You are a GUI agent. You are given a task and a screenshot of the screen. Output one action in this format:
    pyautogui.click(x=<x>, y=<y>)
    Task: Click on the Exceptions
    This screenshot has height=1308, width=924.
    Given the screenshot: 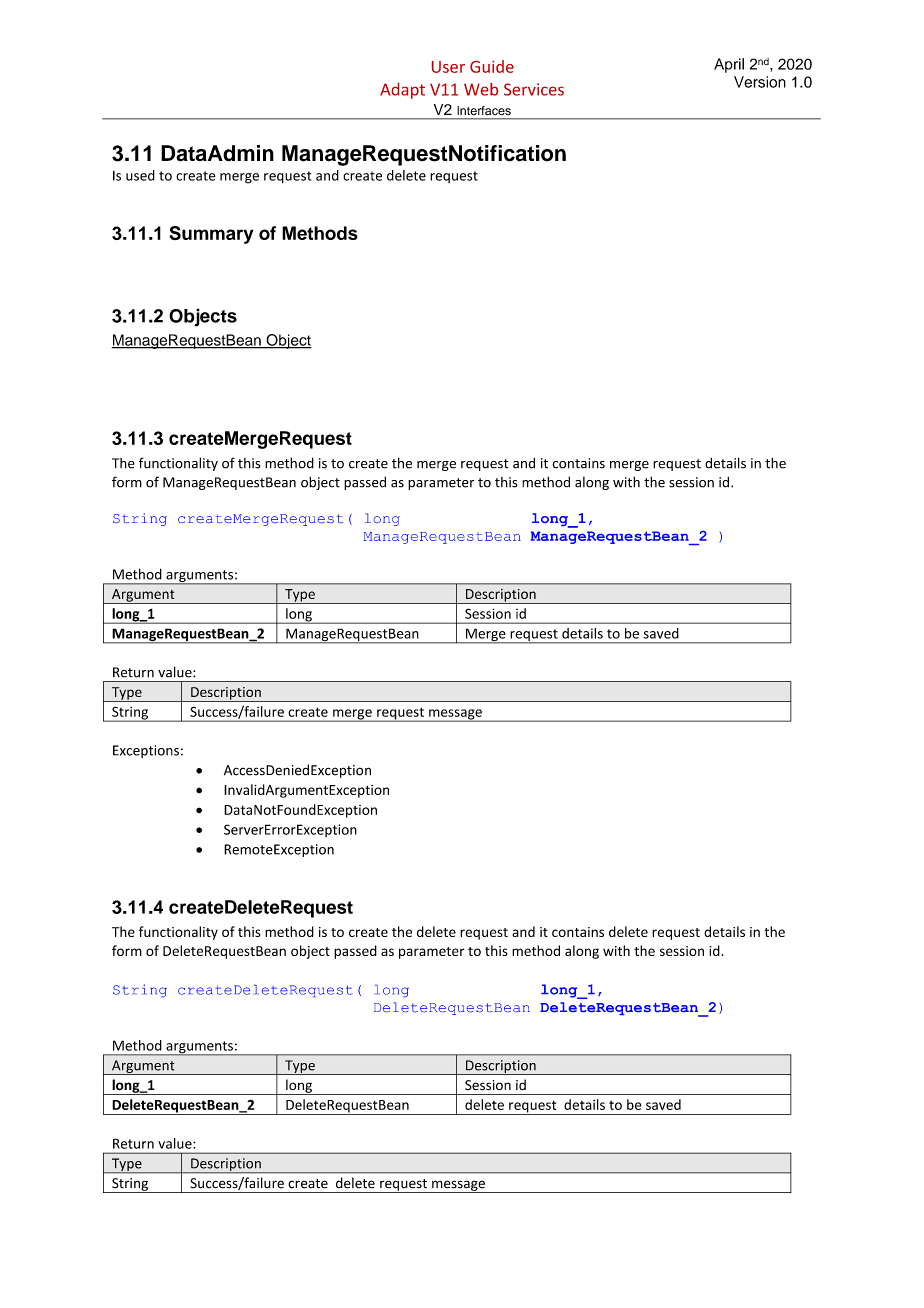 What is the action you would take?
    pyautogui.click(x=146, y=751)
